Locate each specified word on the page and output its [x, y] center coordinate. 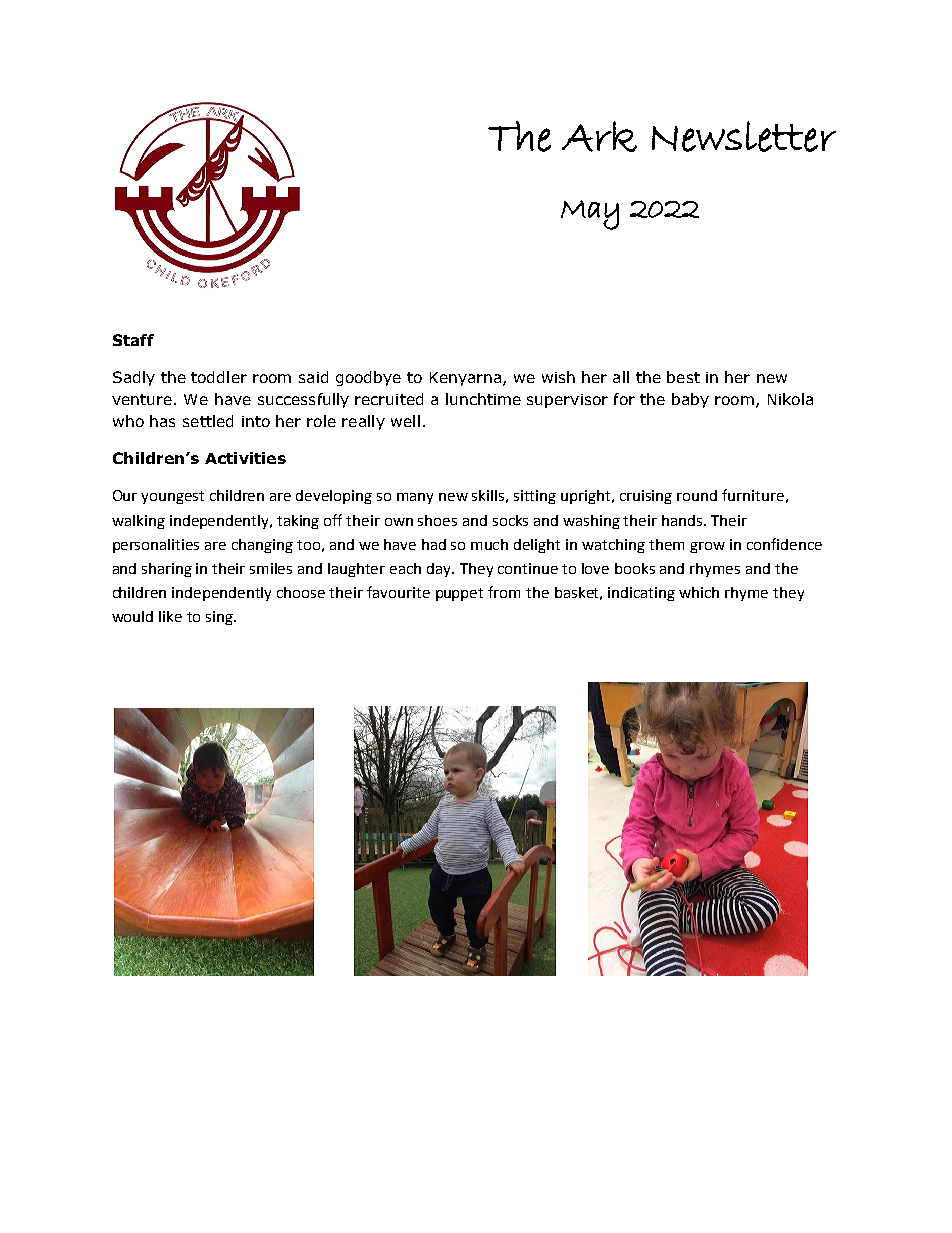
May [590, 215]
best [683, 377]
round [697, 495]
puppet [459, 594]
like [170, 616]
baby [690, 400]
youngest [172, 497]
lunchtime [483, 399]
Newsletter [744, 136]
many [415, 498]
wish [558, 377]
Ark [599, 136]
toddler [219, 377]
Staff [133, 340]
